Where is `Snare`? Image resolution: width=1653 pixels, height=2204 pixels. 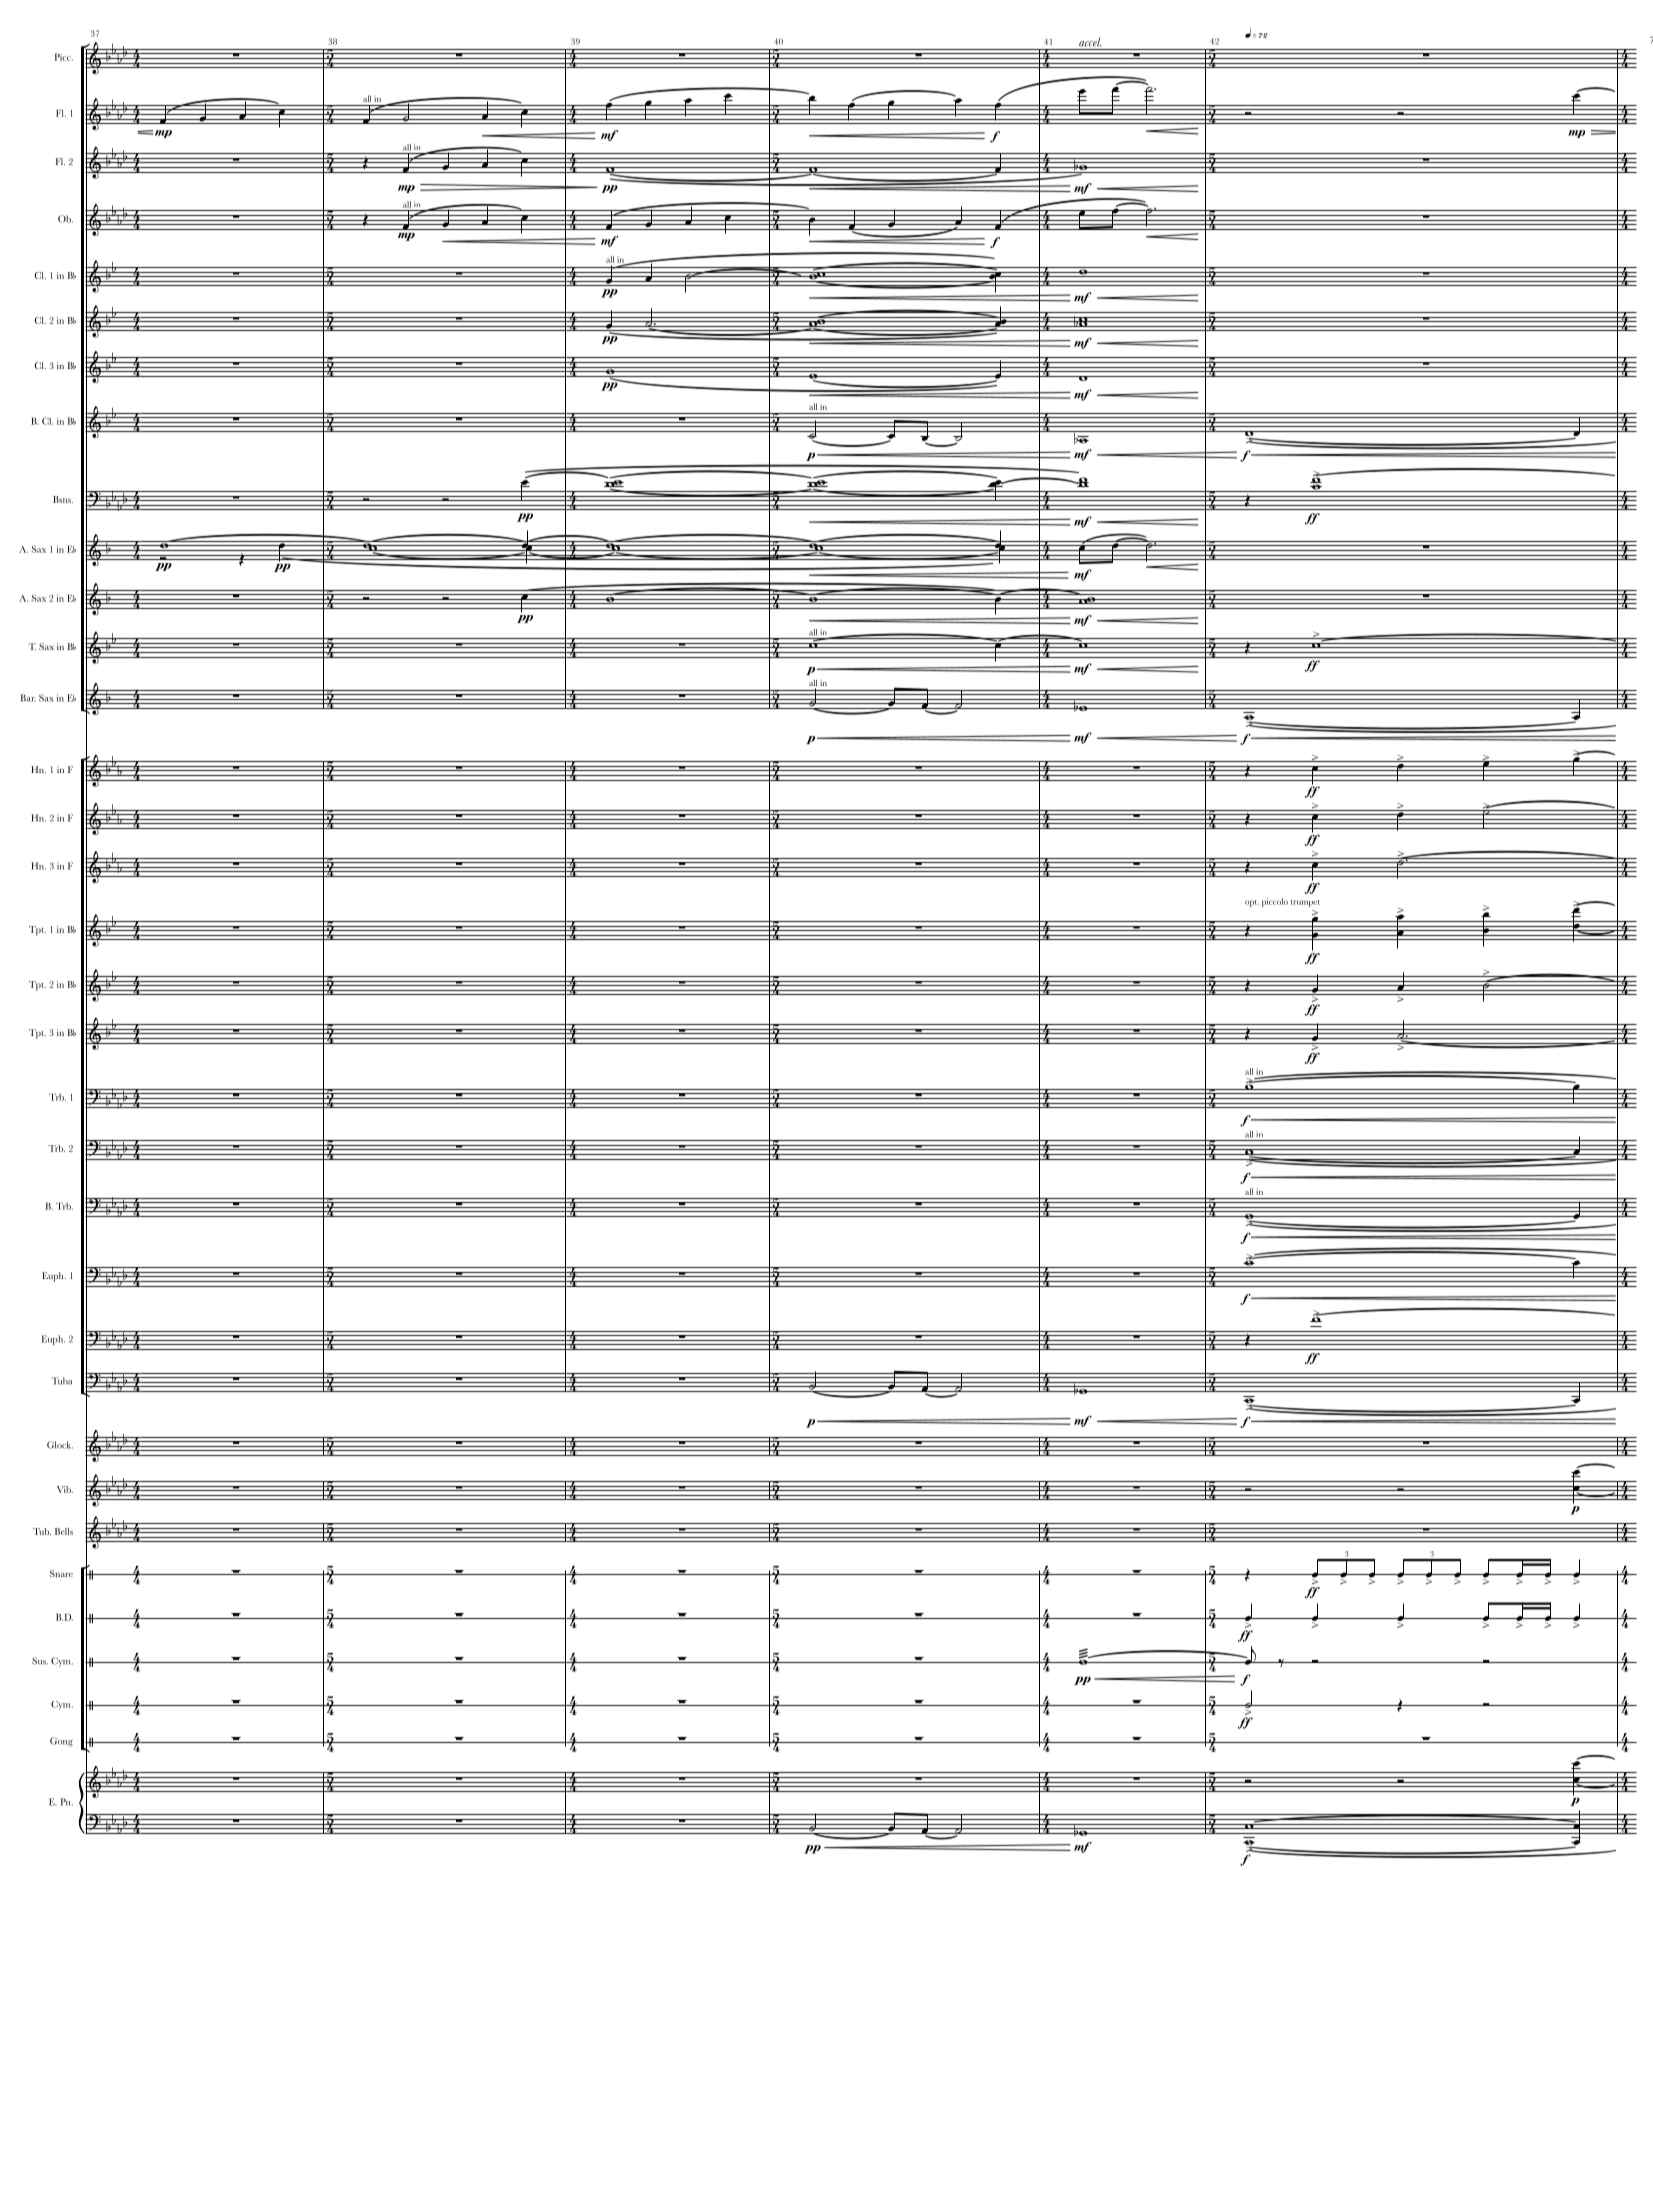
Snare is located at coordinates (61, 1573).
